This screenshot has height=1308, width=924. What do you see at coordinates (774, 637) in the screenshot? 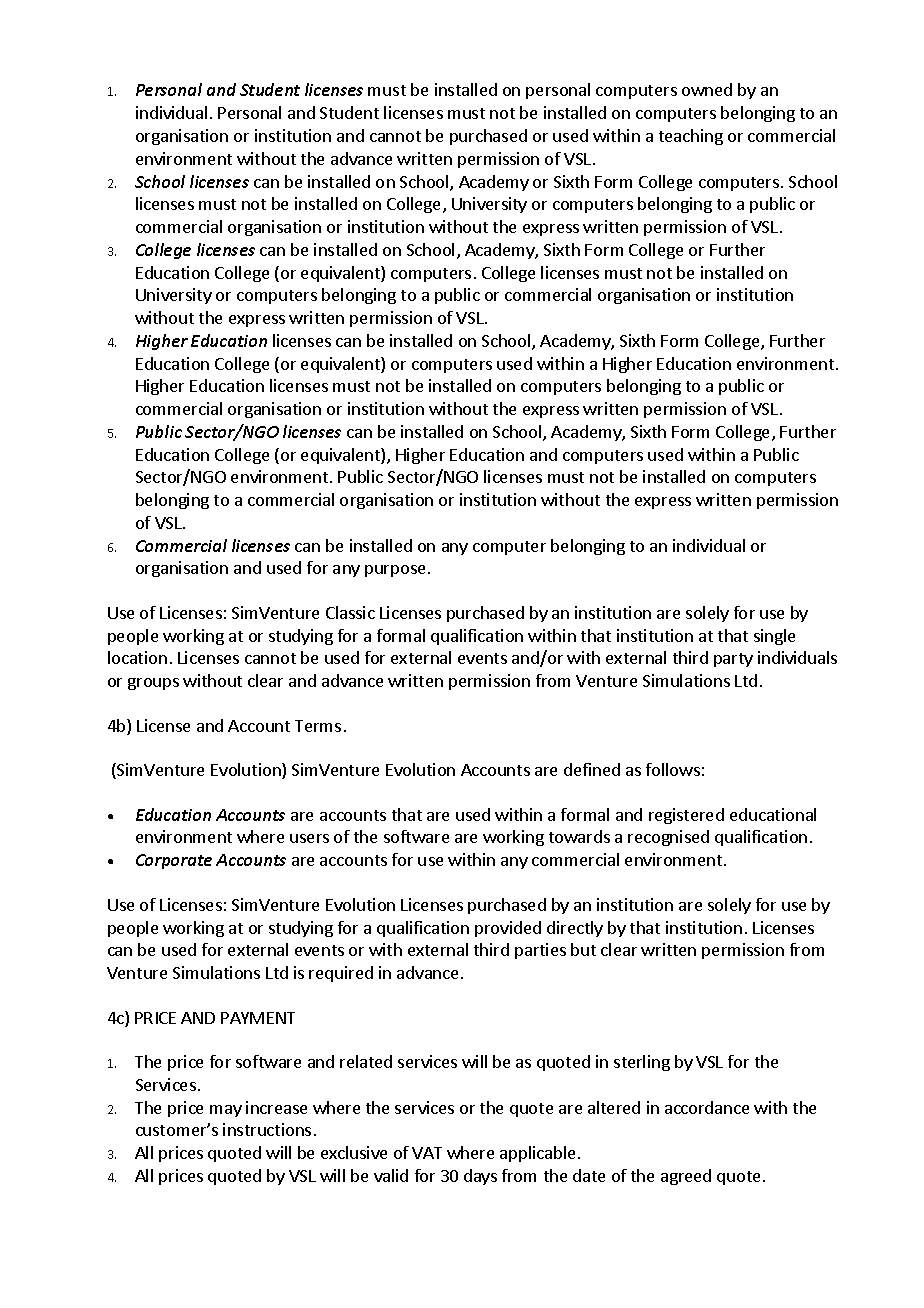
I see `single` at bounding box center [774, 637].
